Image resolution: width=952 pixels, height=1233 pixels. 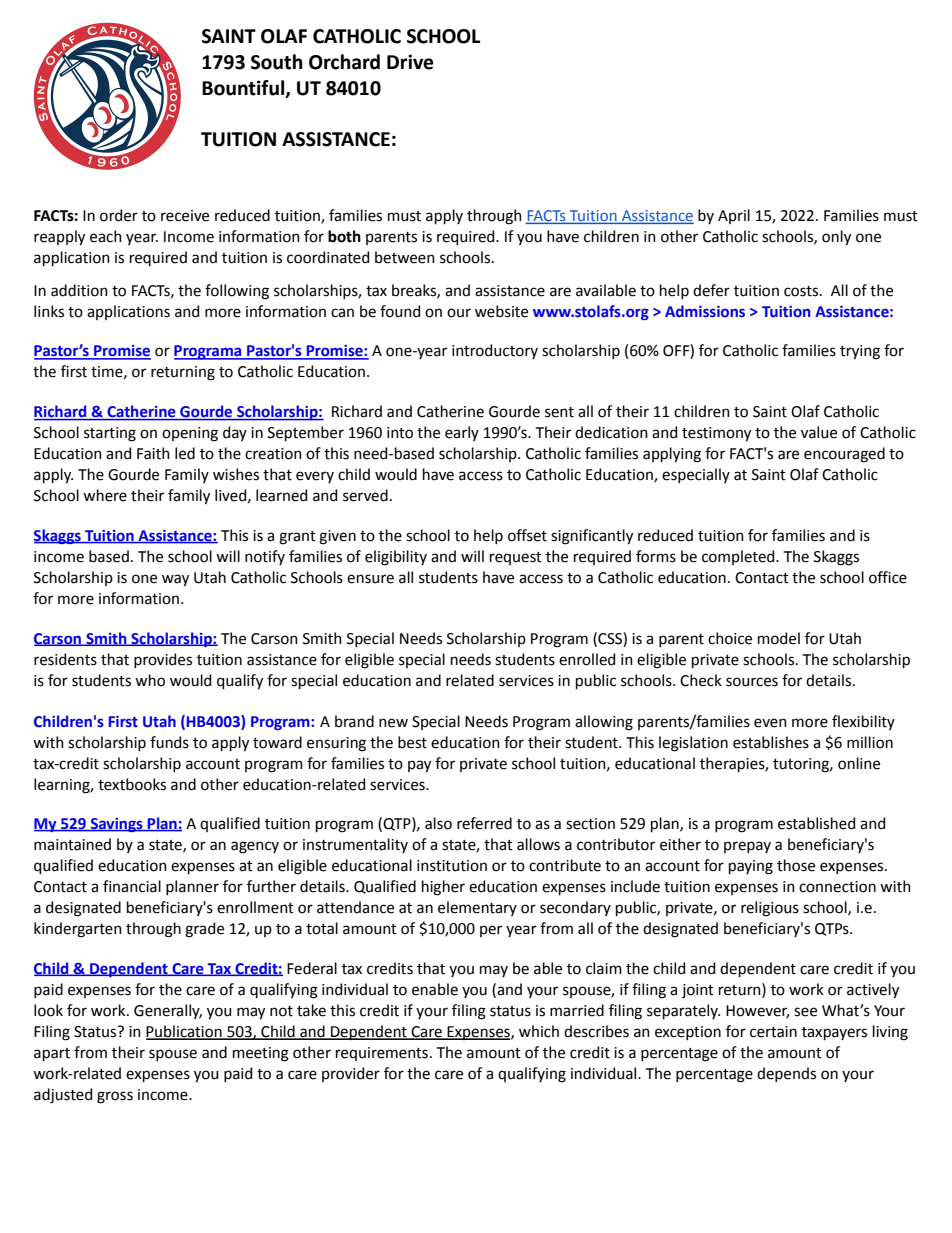 I want to click on gross, so click(x=115, y=1097).
